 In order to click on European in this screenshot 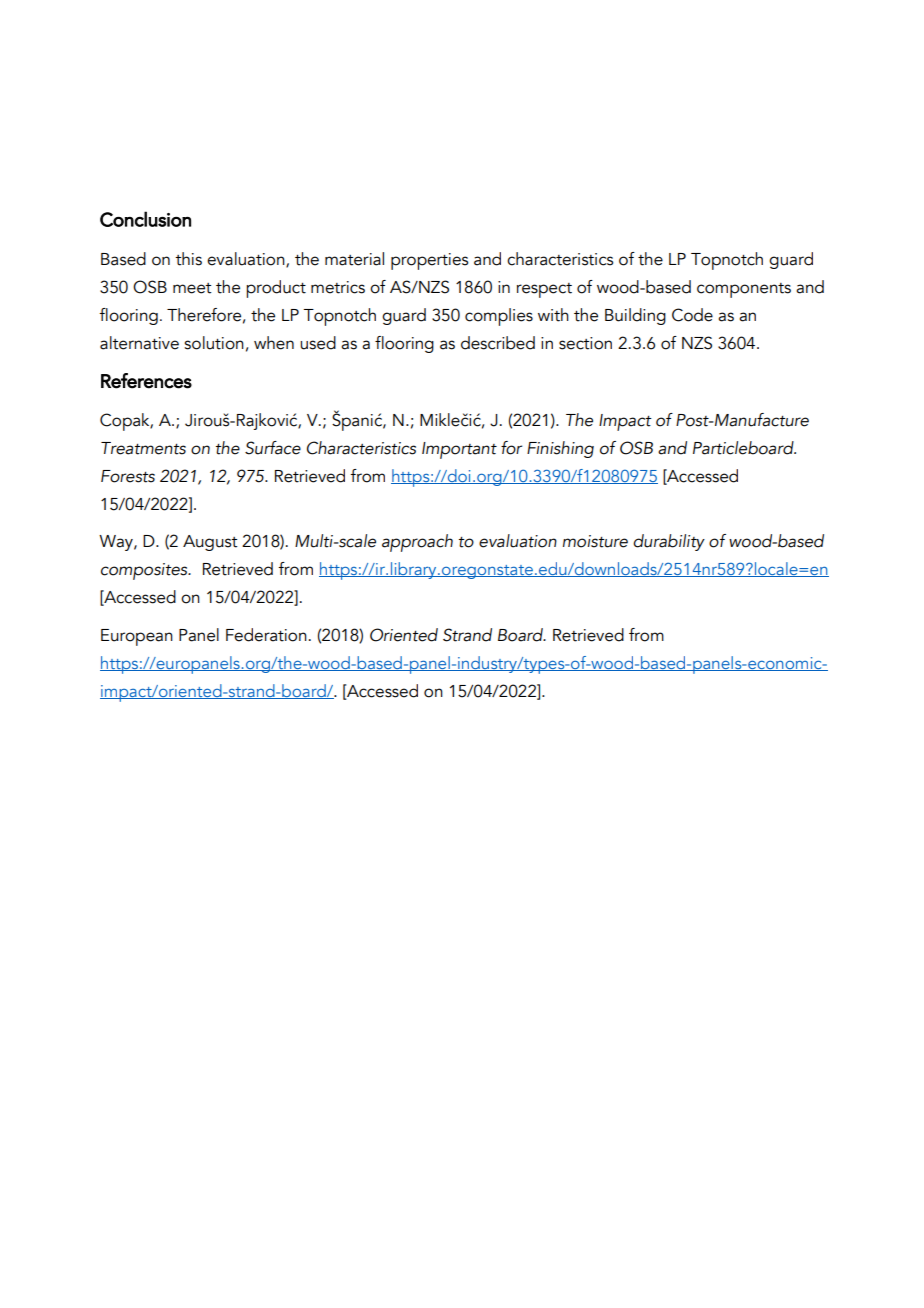, I will do `click(137, 637)`.
